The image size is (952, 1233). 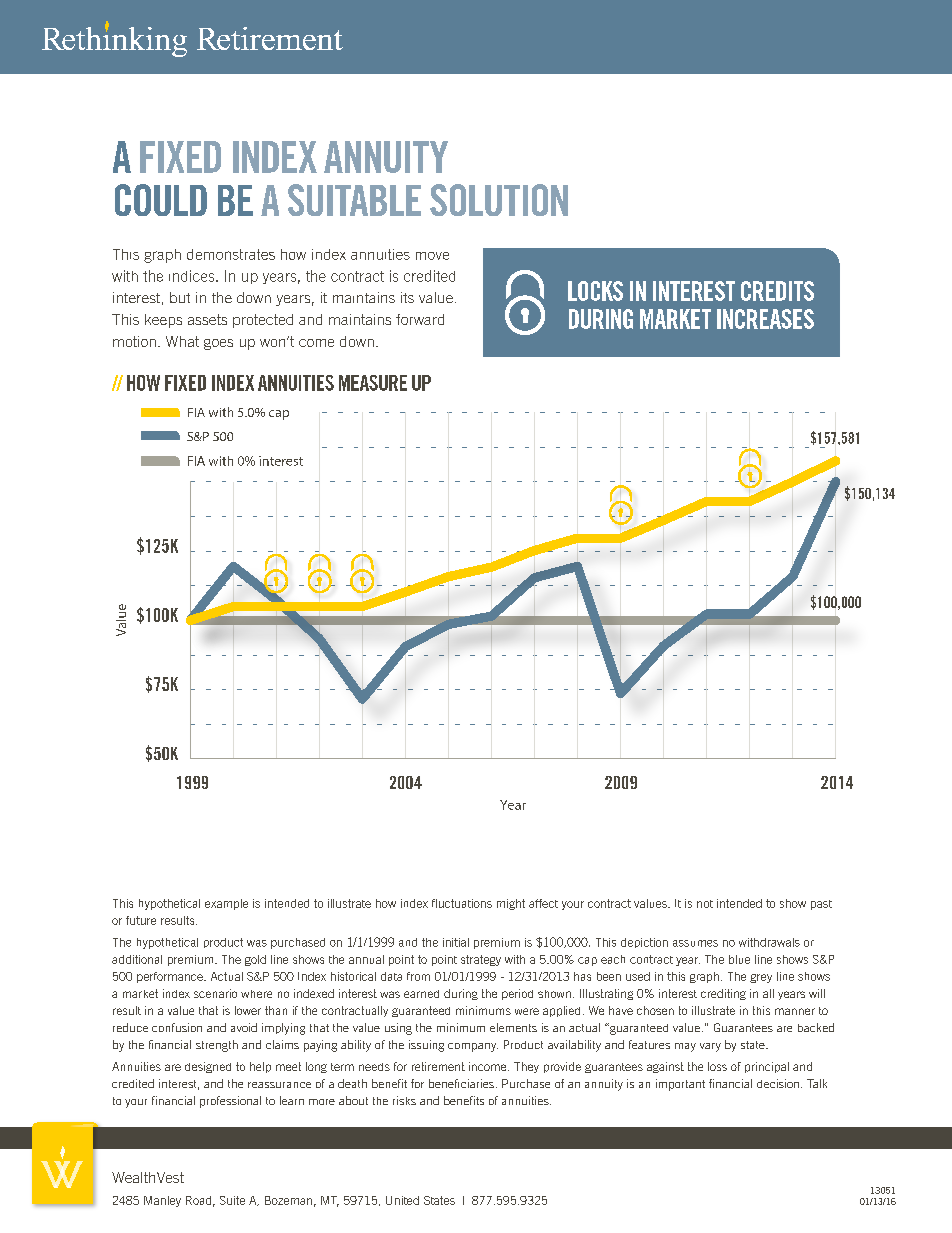 I want to click on Suite, so click(x=232, y=1200).
